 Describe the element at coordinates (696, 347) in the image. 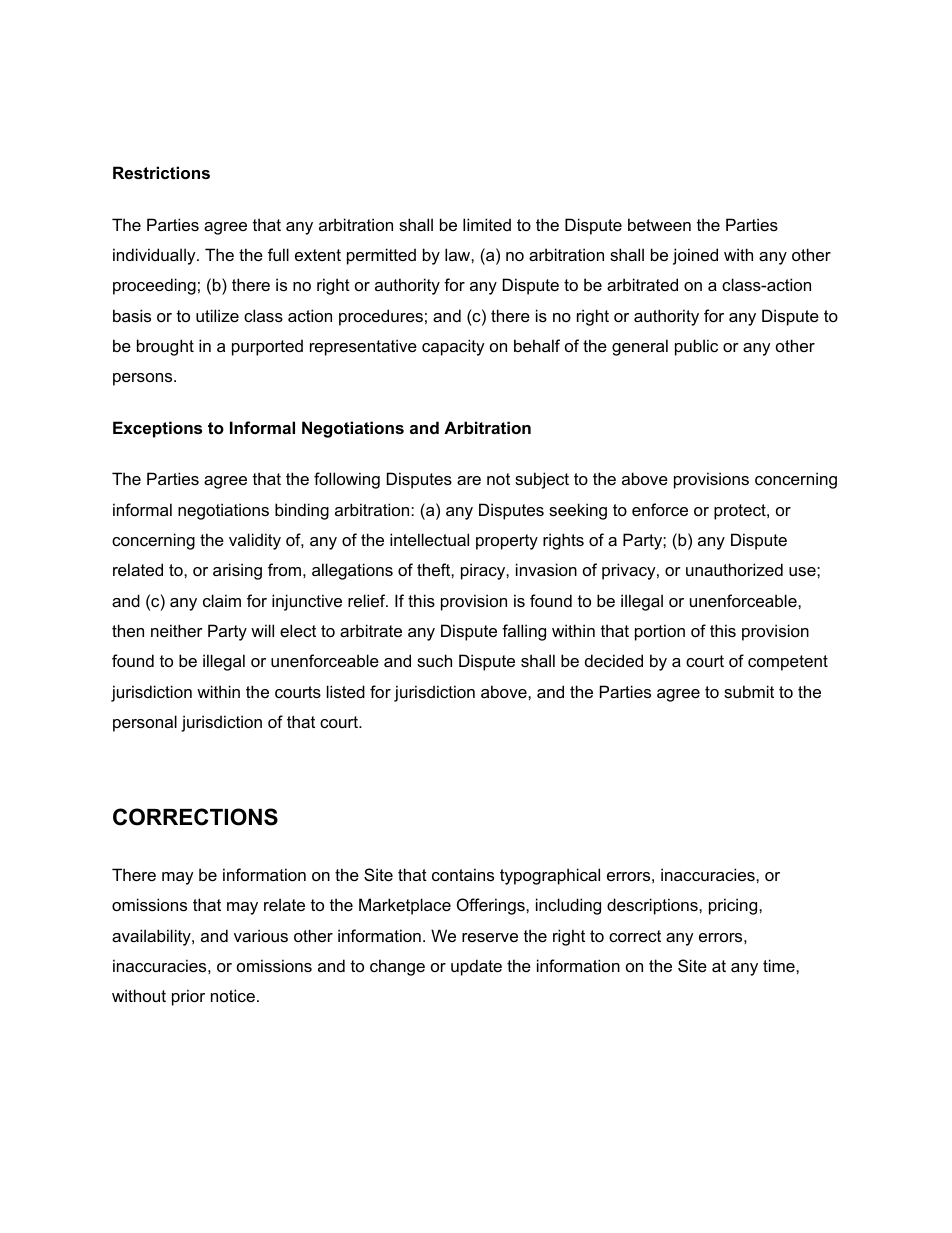

I see `public` at that location.
